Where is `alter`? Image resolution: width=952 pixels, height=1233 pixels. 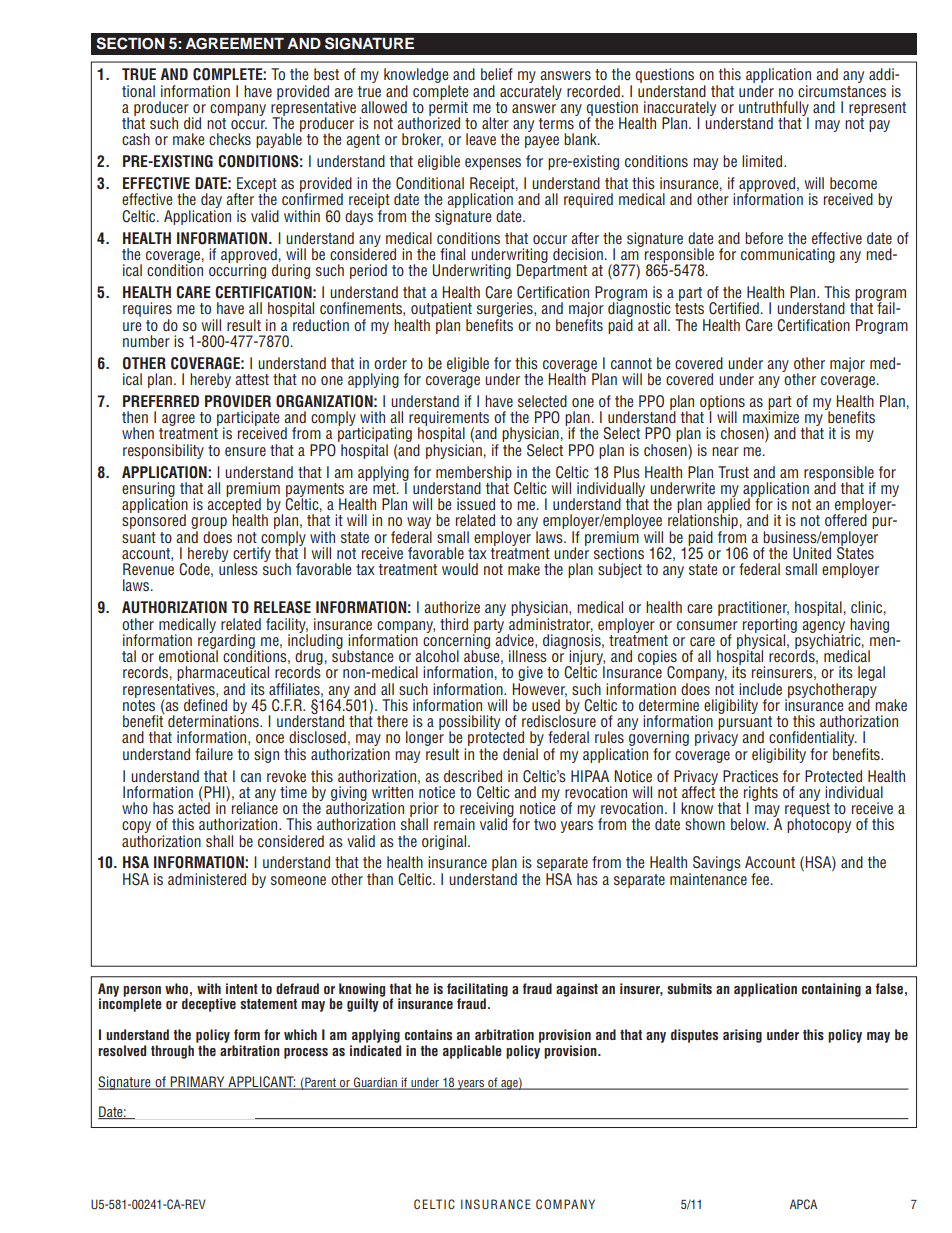 alter is located at coordinates (495, 123).
